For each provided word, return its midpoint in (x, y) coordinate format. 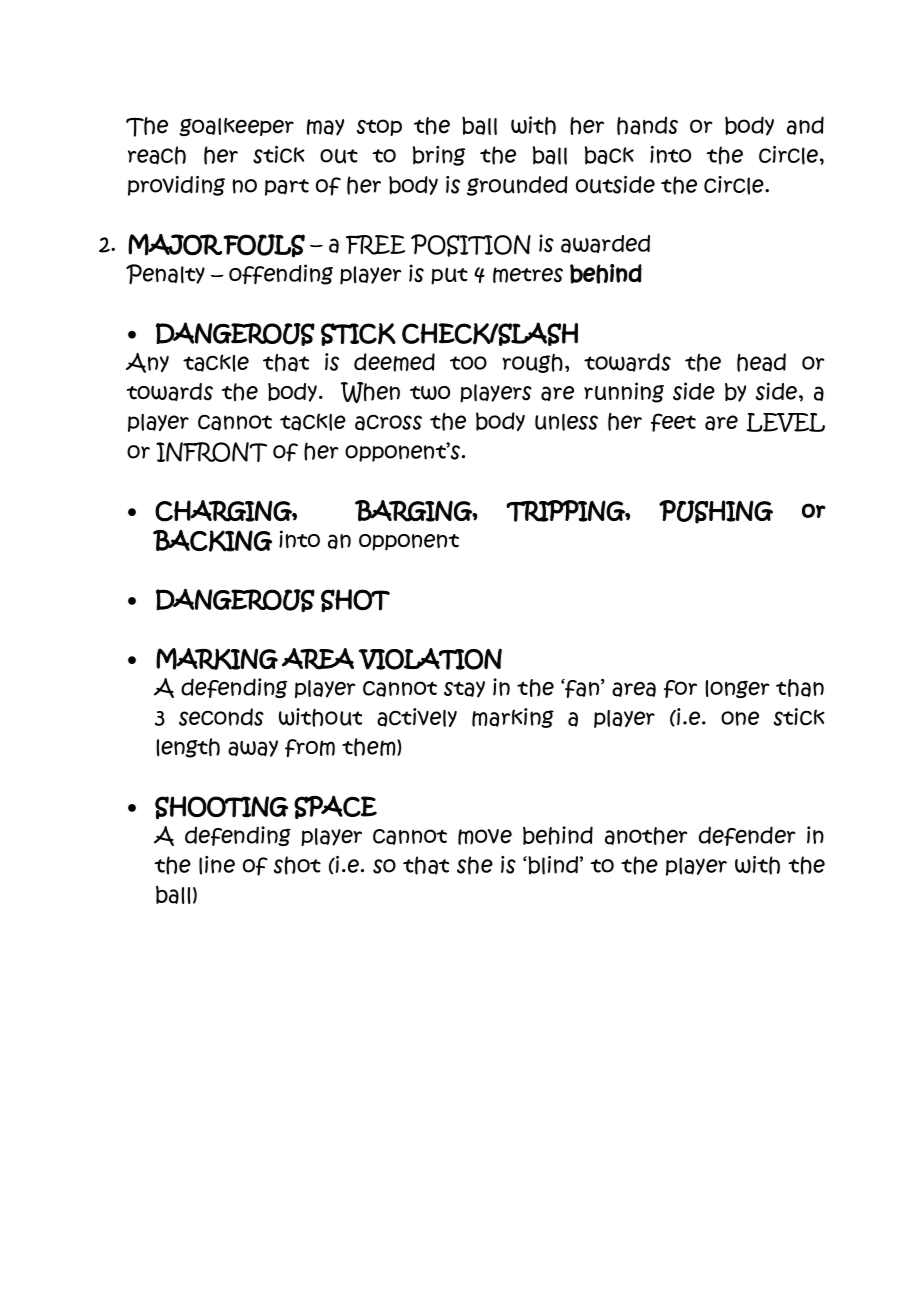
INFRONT (211, 452)
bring (439, 156)
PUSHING (716, 512)
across (388, 422)
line (217, 865)
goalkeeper (236, 127)
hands (647, 125)
